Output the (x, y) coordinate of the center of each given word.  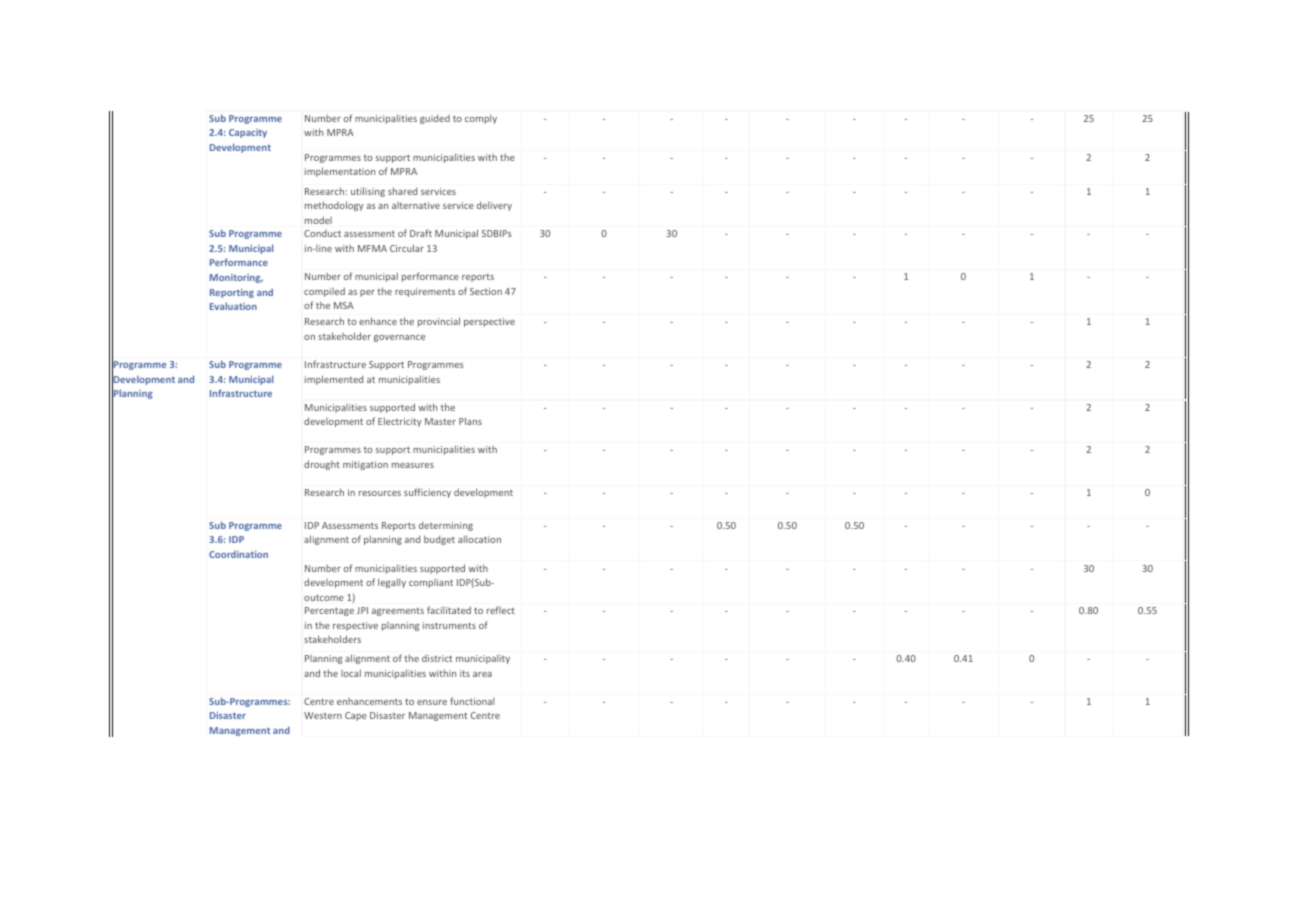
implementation (340, 172)
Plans (470, 421)
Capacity (248, 133)
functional (472, 701)
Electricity (400, 422)
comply (481, 119)
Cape (356, 716)
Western (323, 715)
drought (322, 465)
